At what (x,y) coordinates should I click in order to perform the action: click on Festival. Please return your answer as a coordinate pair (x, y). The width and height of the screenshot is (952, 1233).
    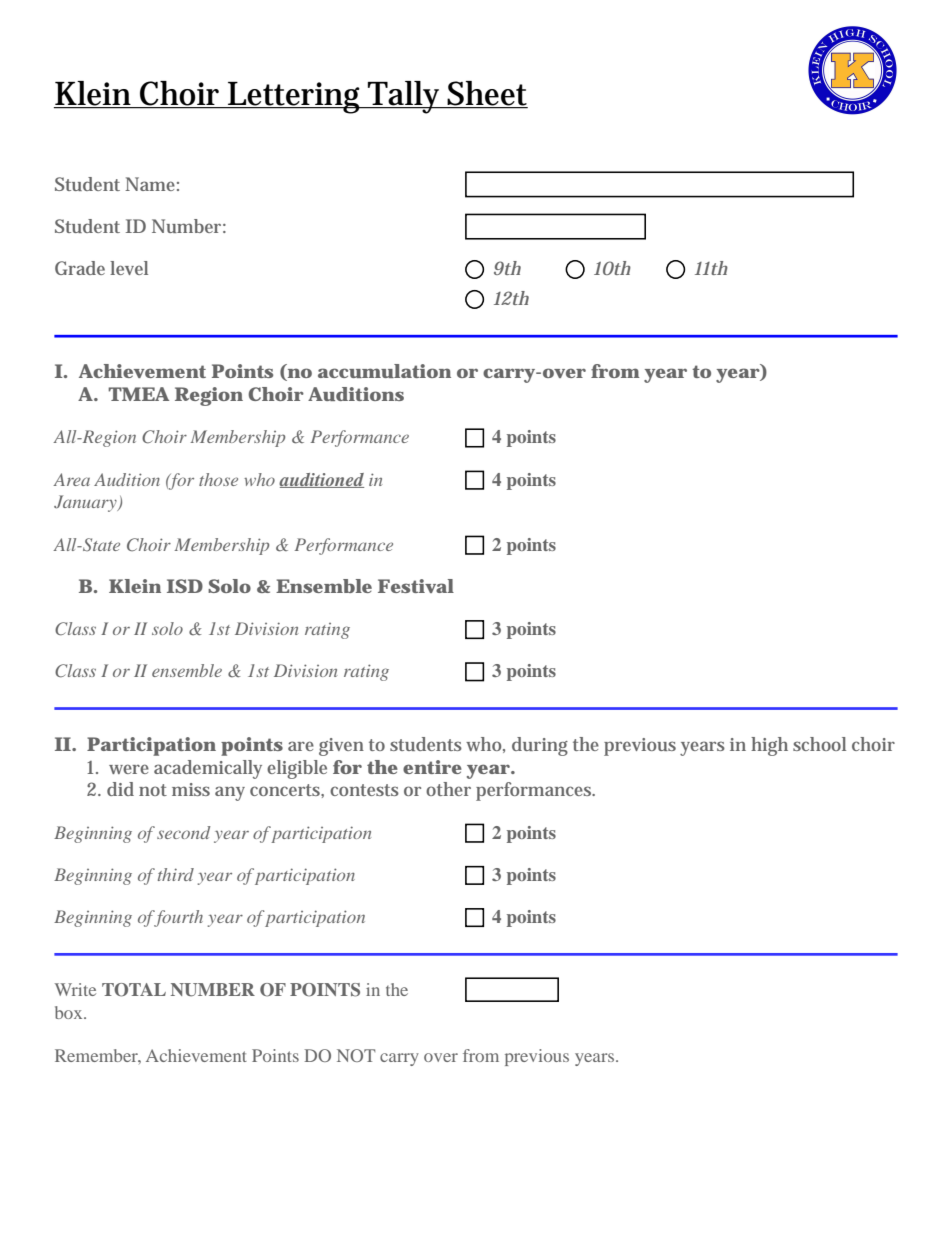
    Looking at the image, I should click on (416, 586).
